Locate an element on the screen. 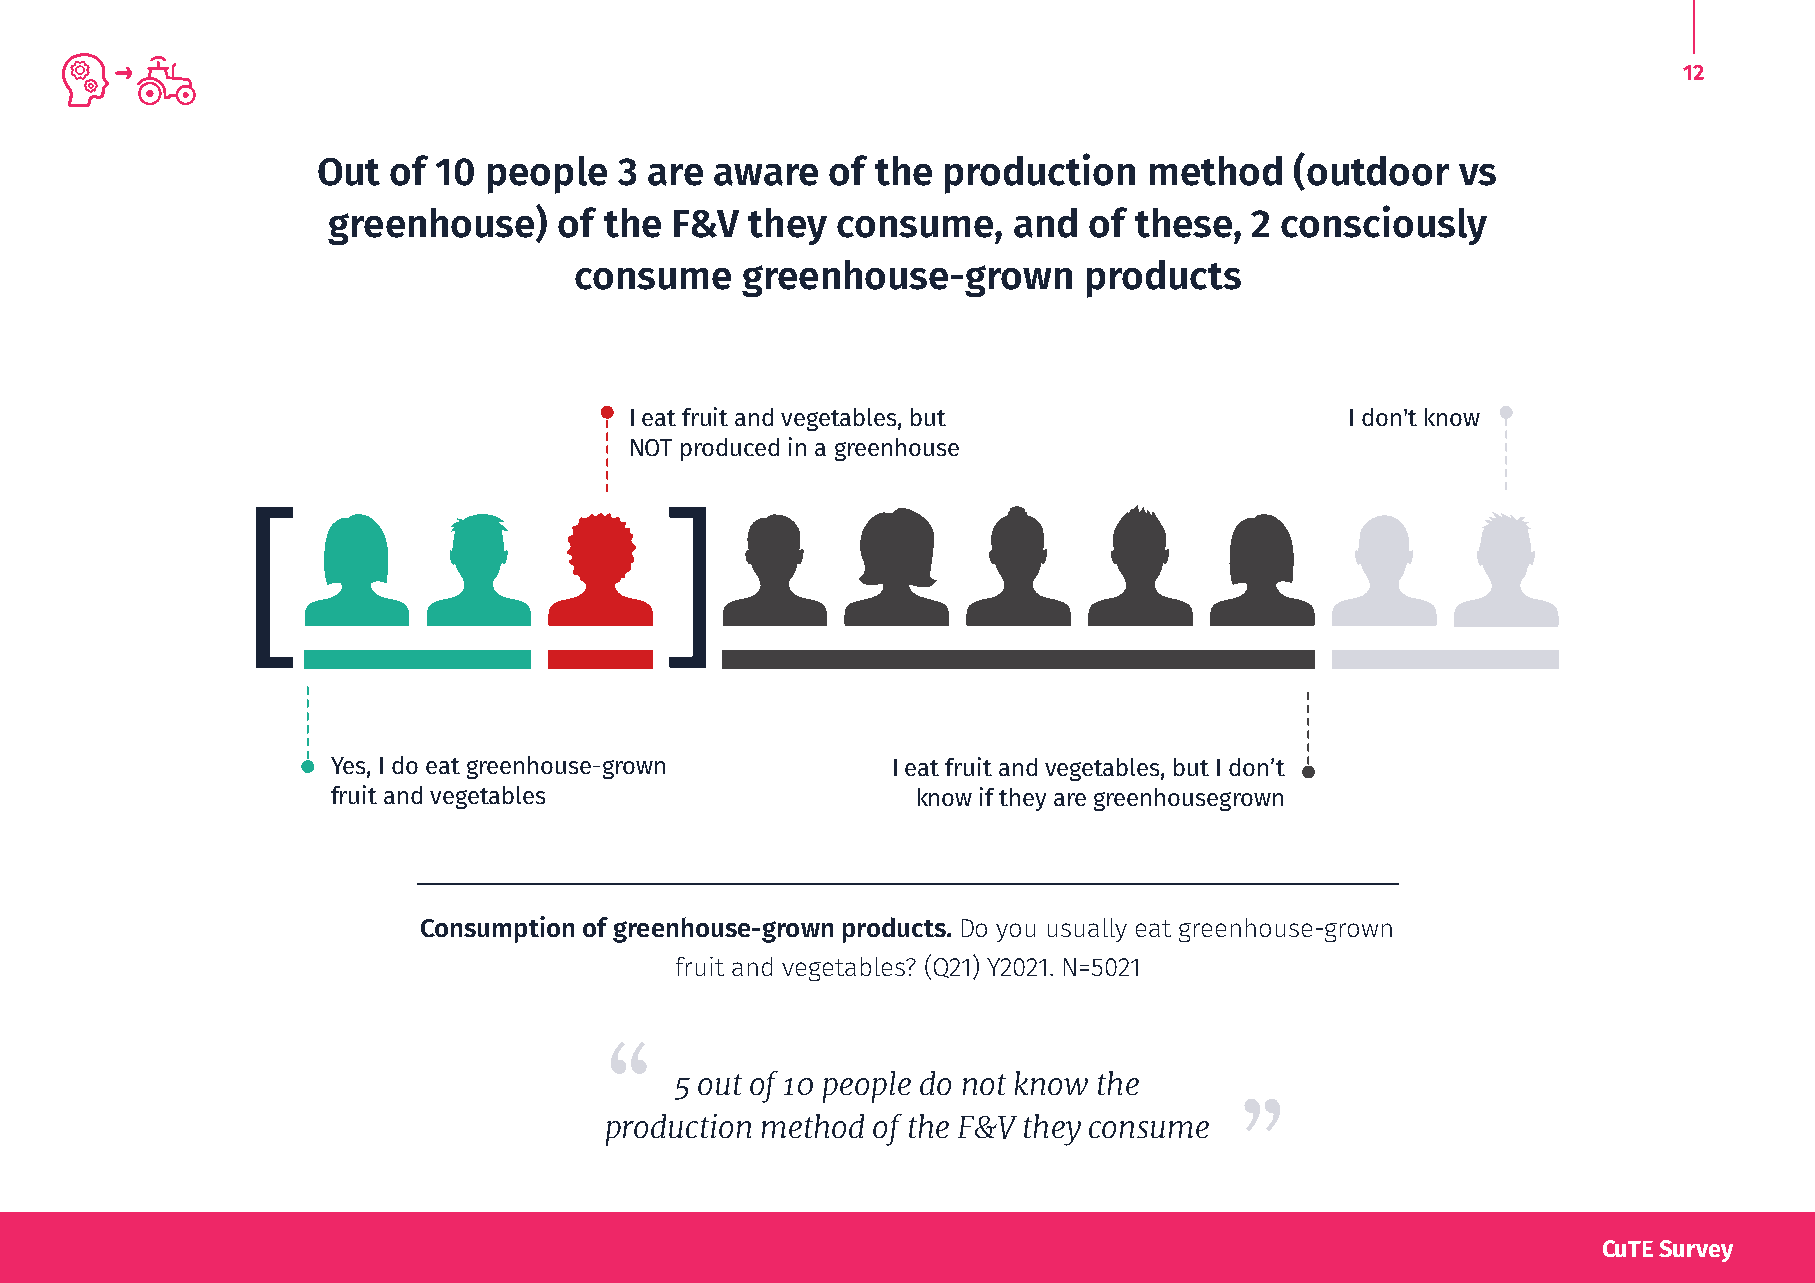 Image resolution: width=1815 pixels, height=1283 pixels. produced is located at coordinates (730, 449).
